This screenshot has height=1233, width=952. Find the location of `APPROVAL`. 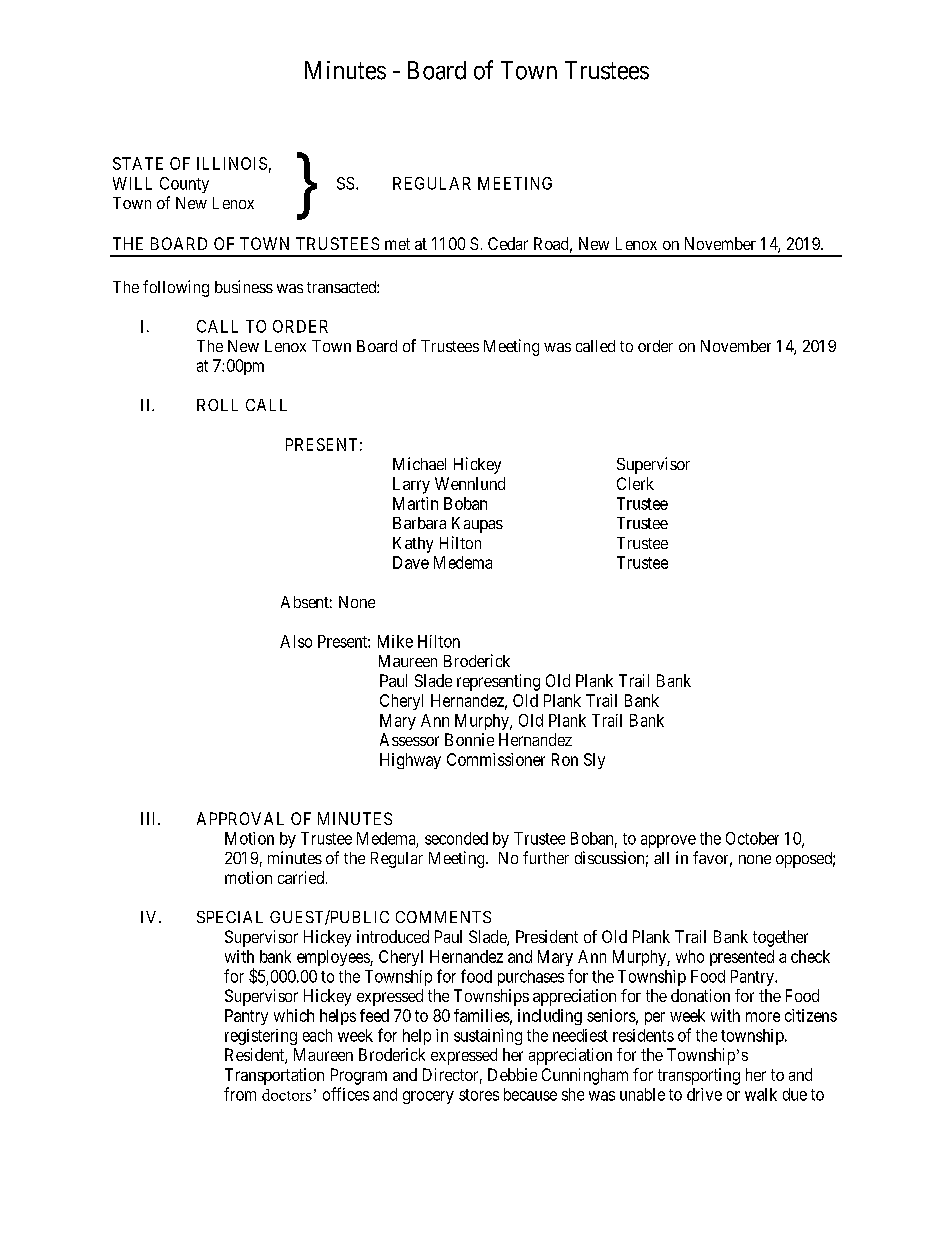

APPROVAL is located at coordinates (240, 818).
